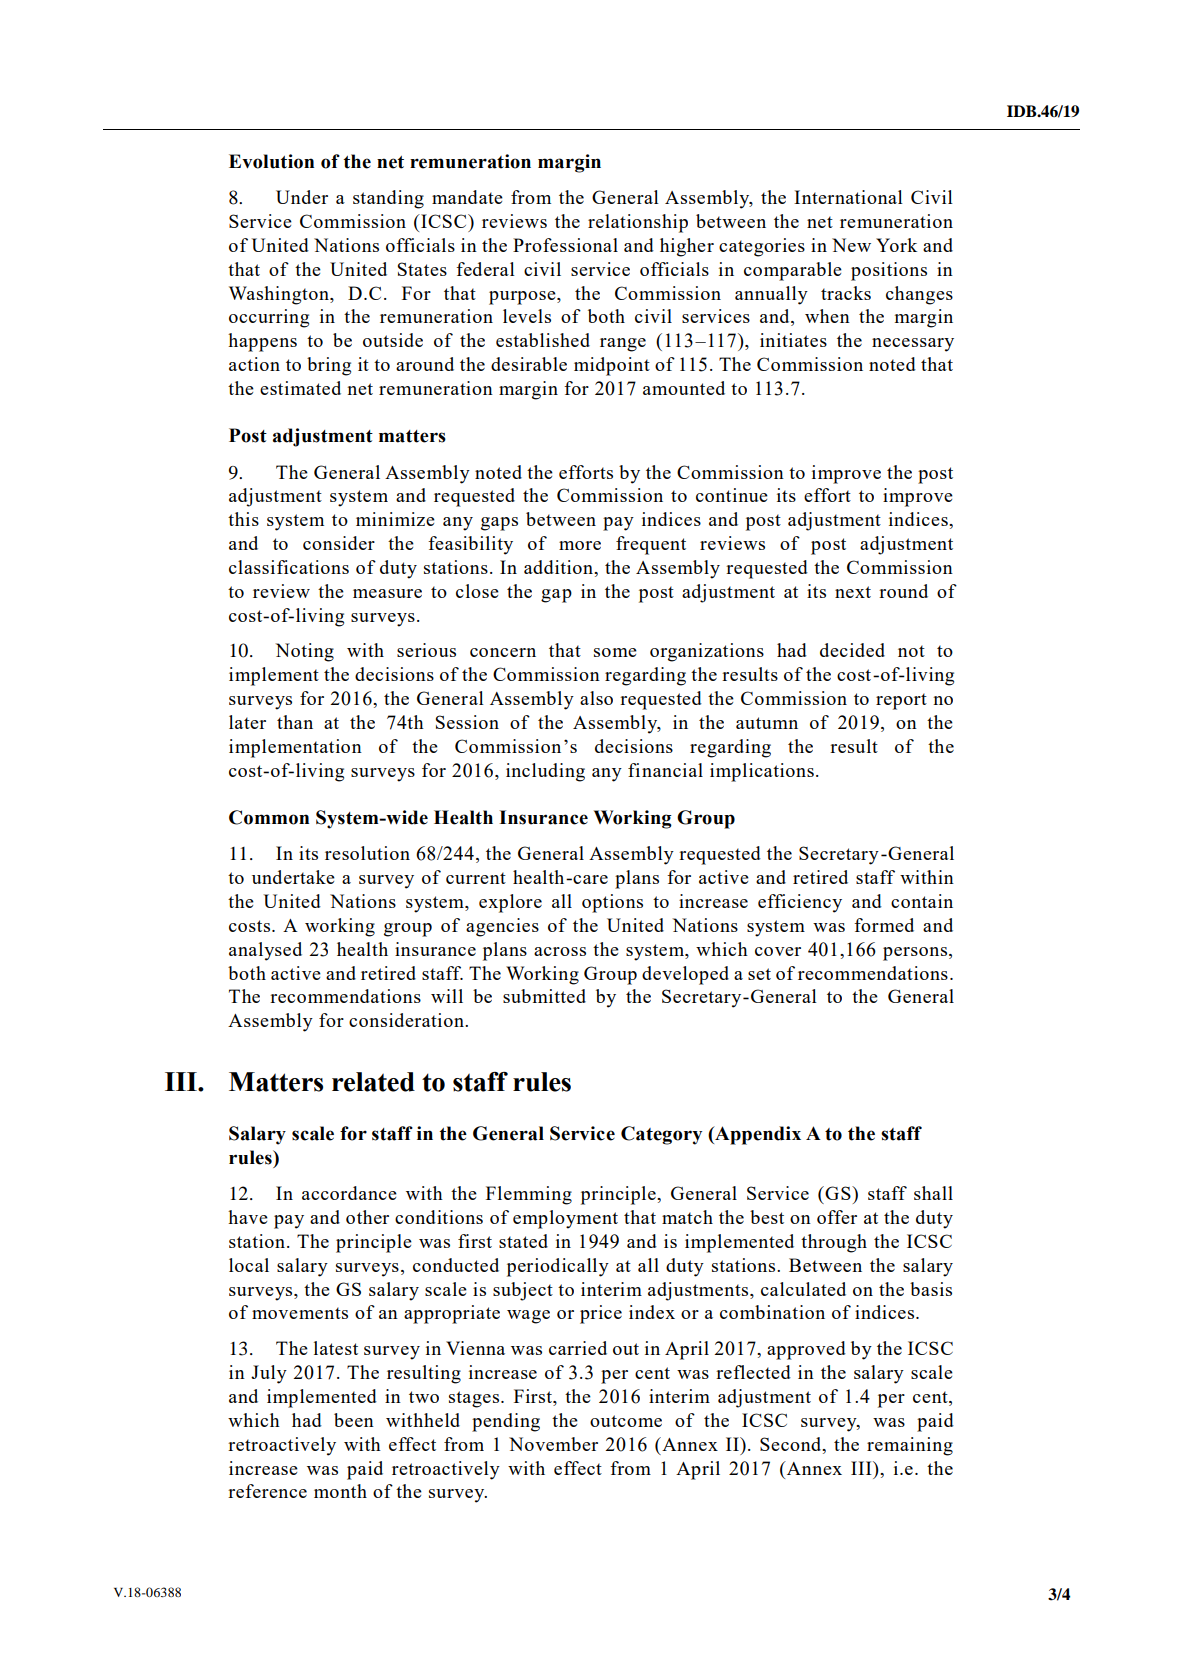 This document has width=1184, height=1673. What do you see at coordinates (565, 245) in the document?
I see `Professional` at bounding box center [565, 245].
